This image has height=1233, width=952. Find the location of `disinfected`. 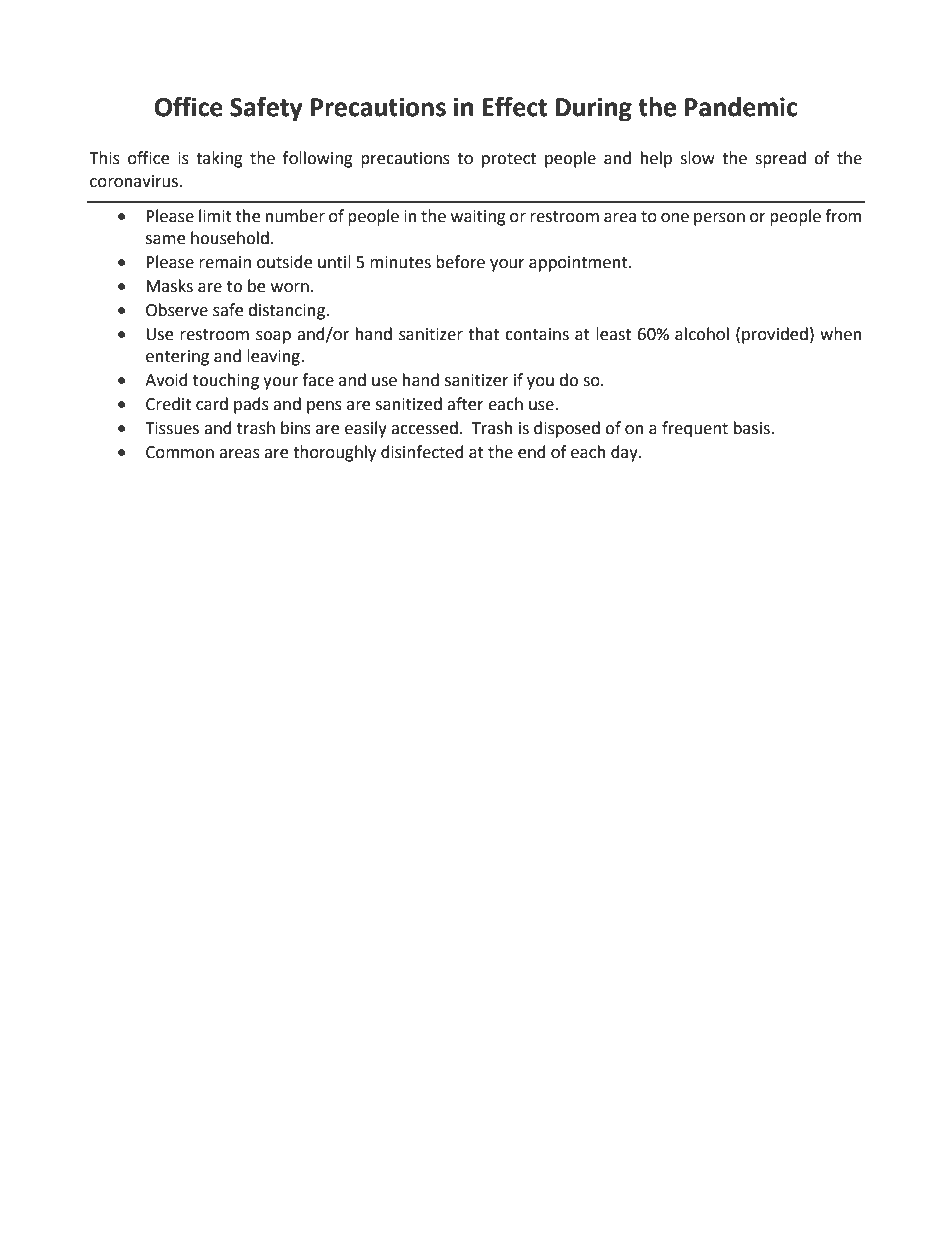

disinfected is located at coordinates (422, 452).
